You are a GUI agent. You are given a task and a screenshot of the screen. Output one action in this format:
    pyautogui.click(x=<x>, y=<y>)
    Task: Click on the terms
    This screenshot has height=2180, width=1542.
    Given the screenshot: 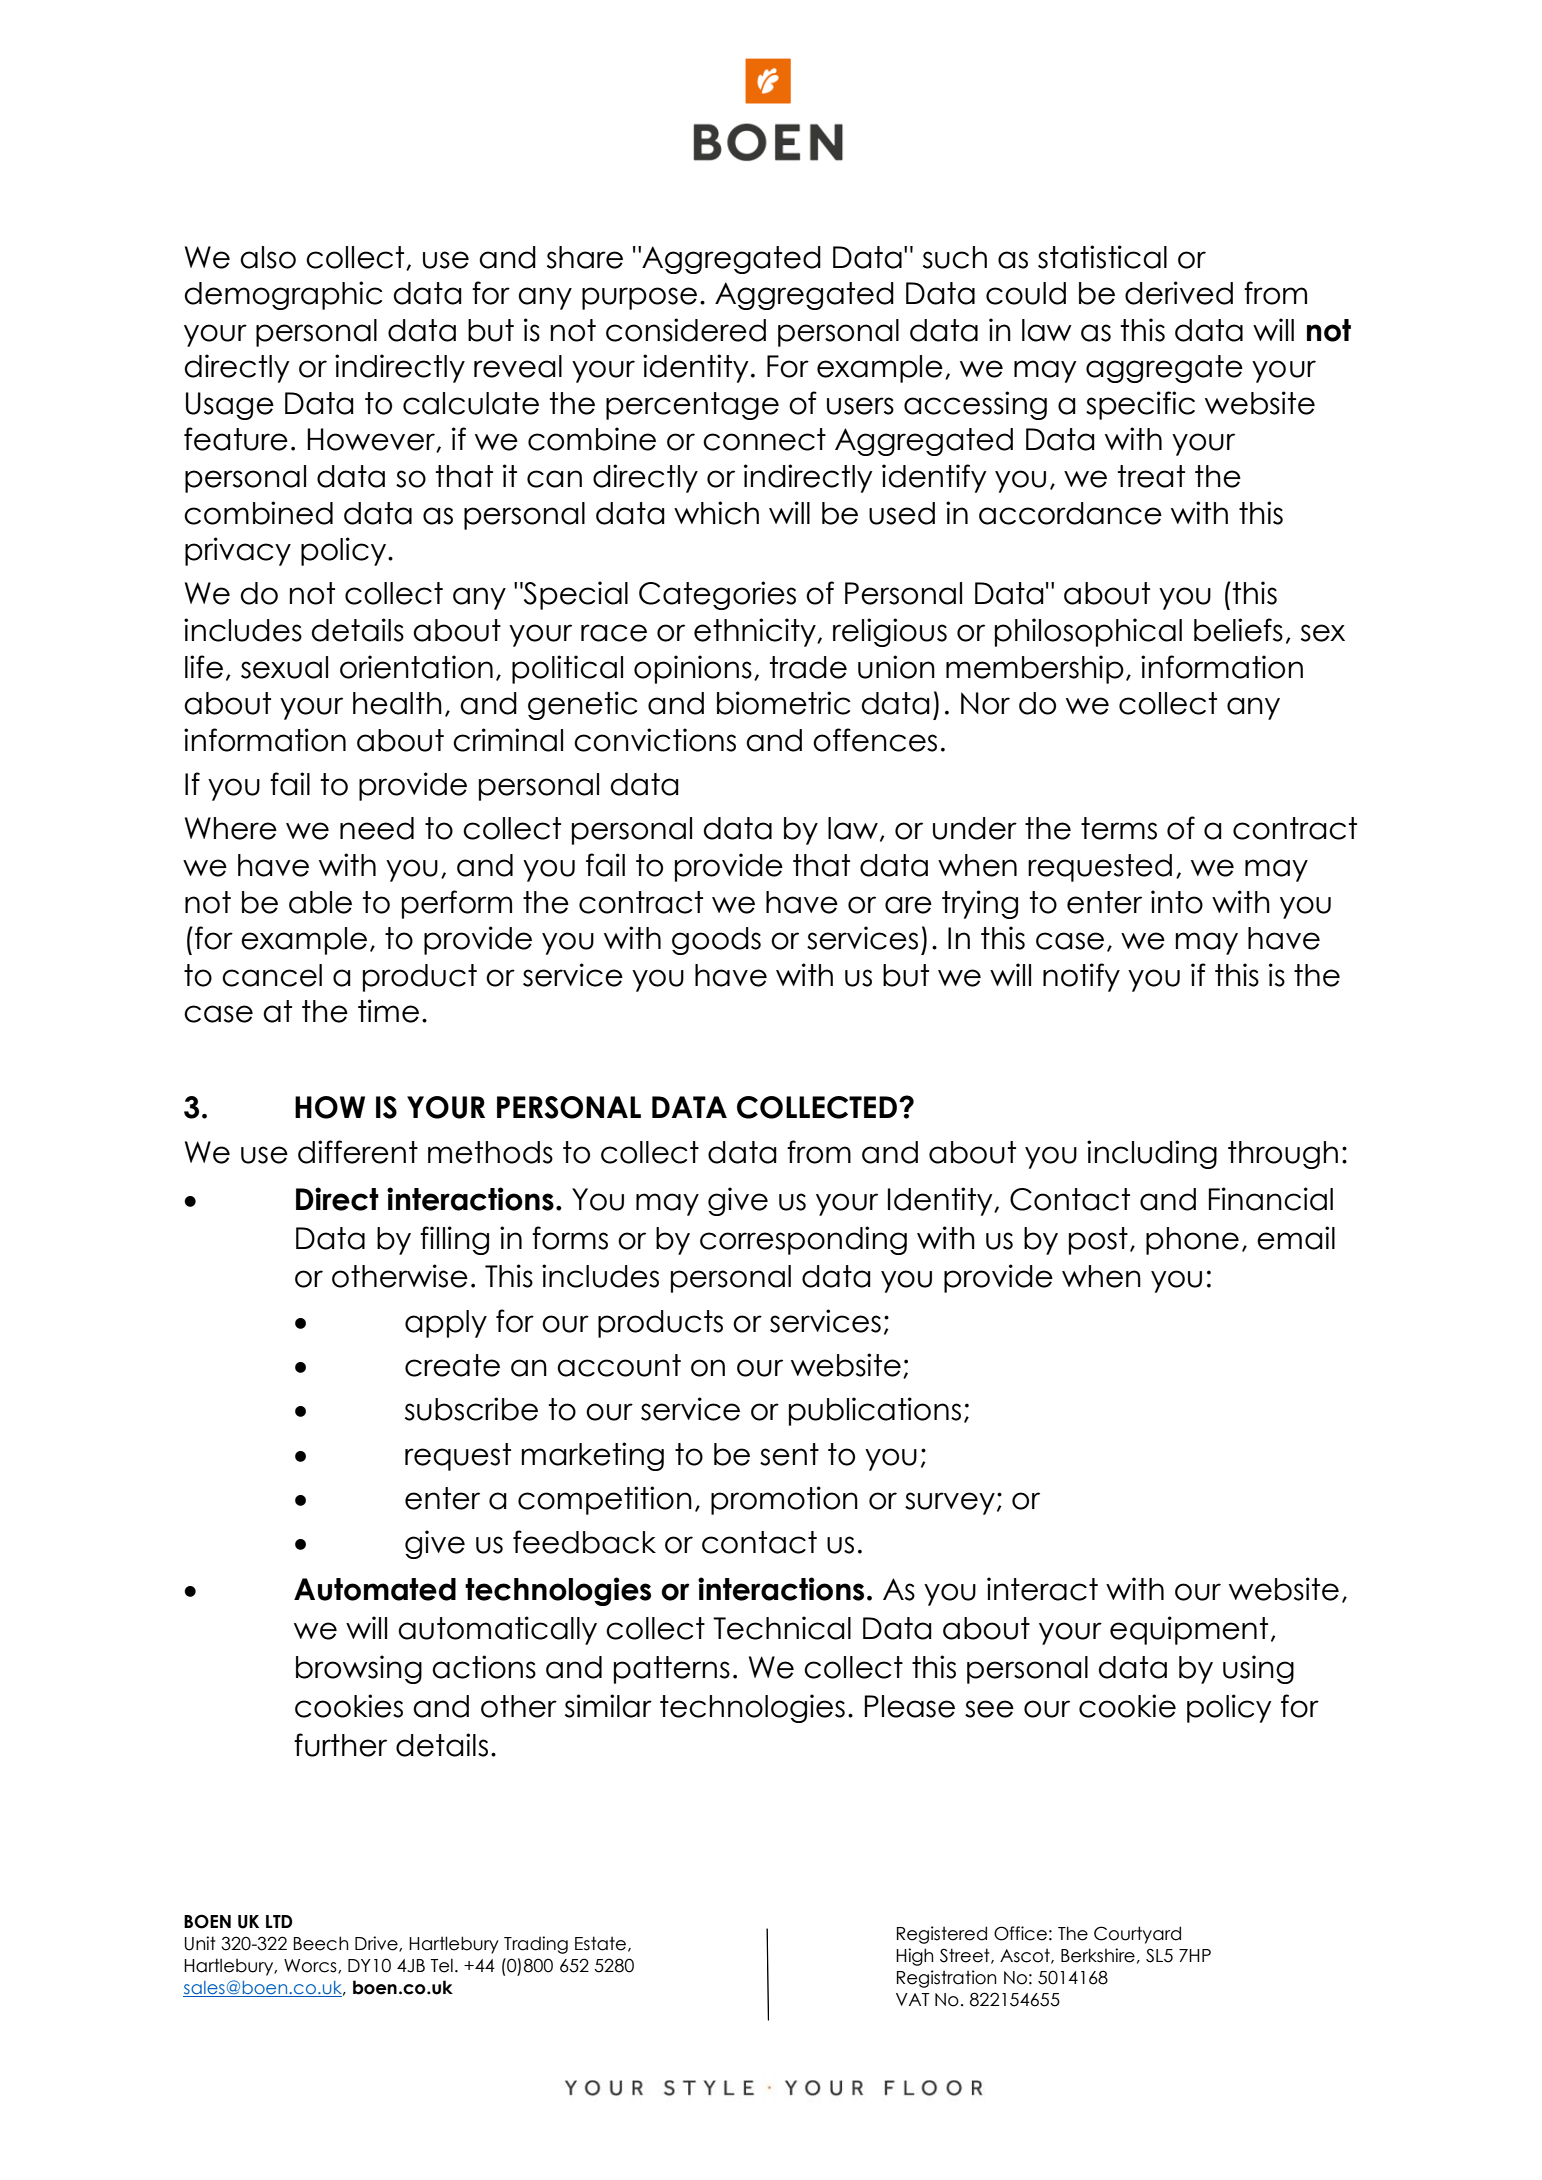 What is the action you would take?
    pyautogui.click(x=1119, y=828)
